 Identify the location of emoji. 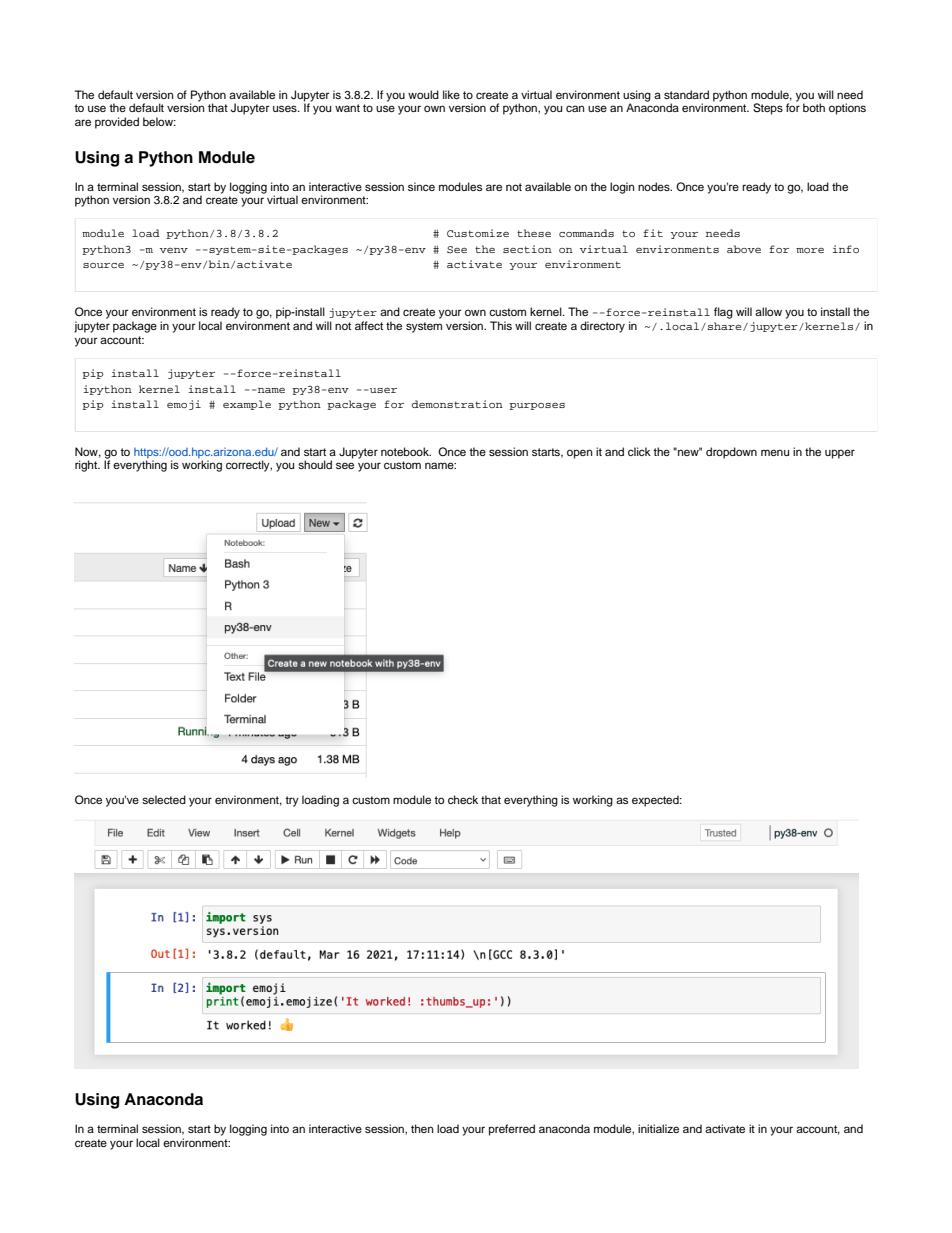
(184, 405).
